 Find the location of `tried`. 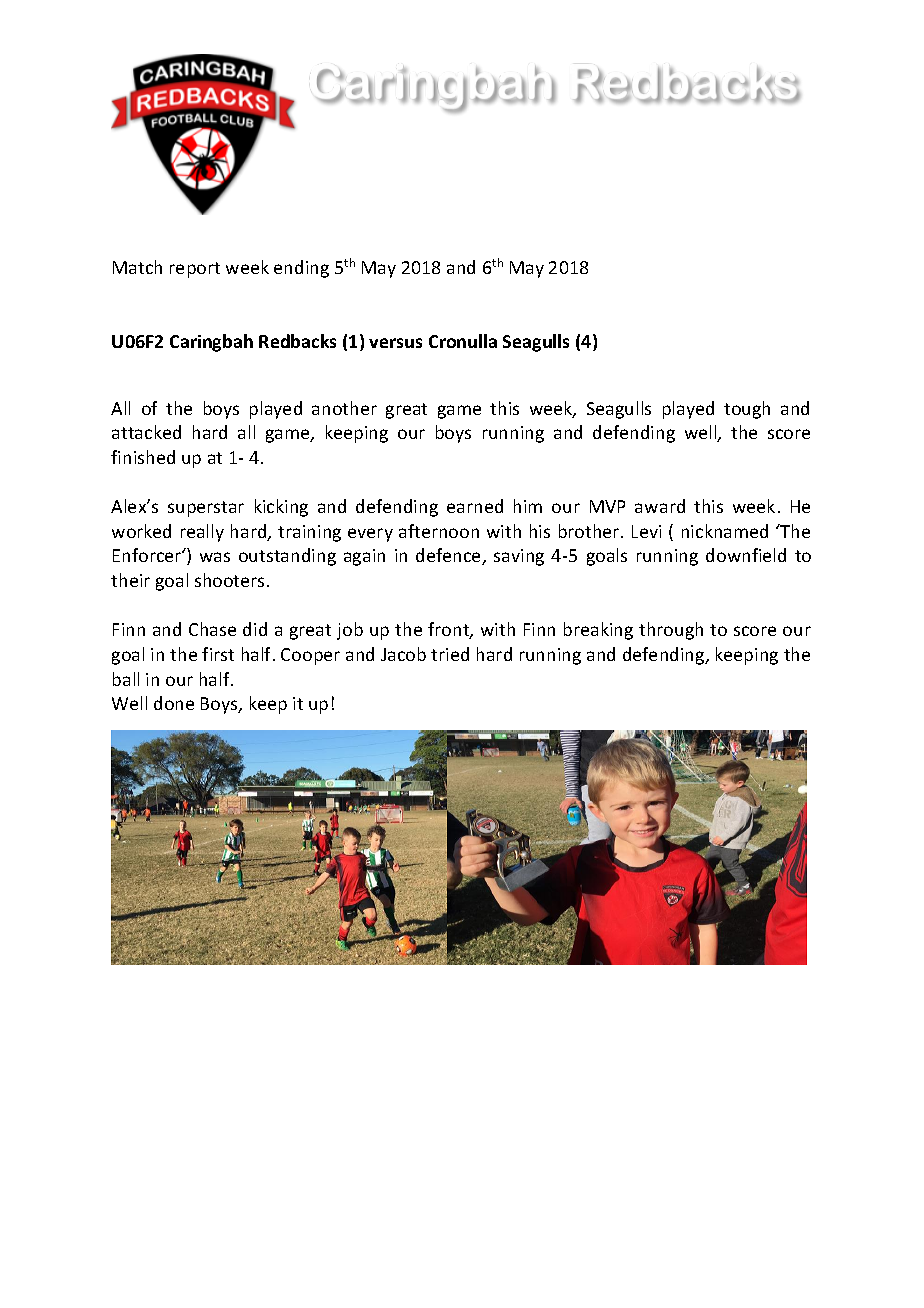

tried is located at coordinates (450, 654).
